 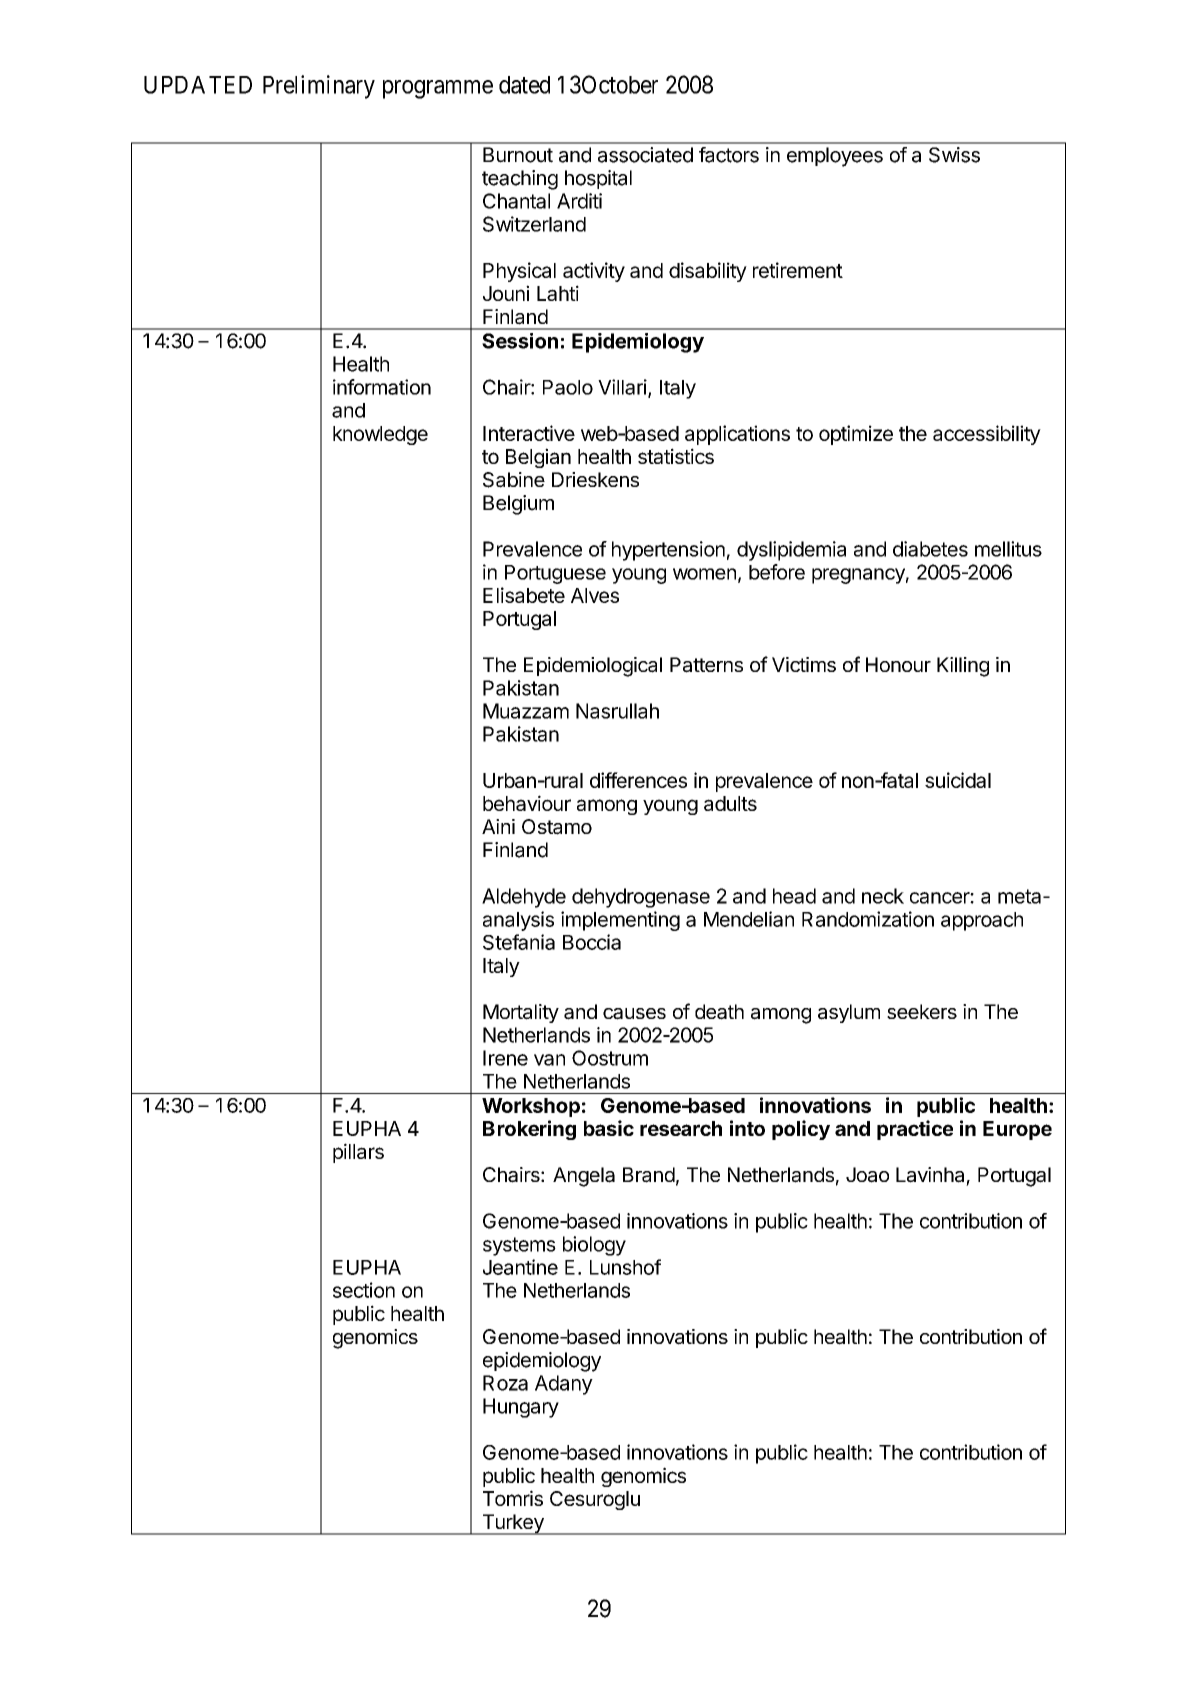 I want to click on behaviour, so click(x=527, y=803).
